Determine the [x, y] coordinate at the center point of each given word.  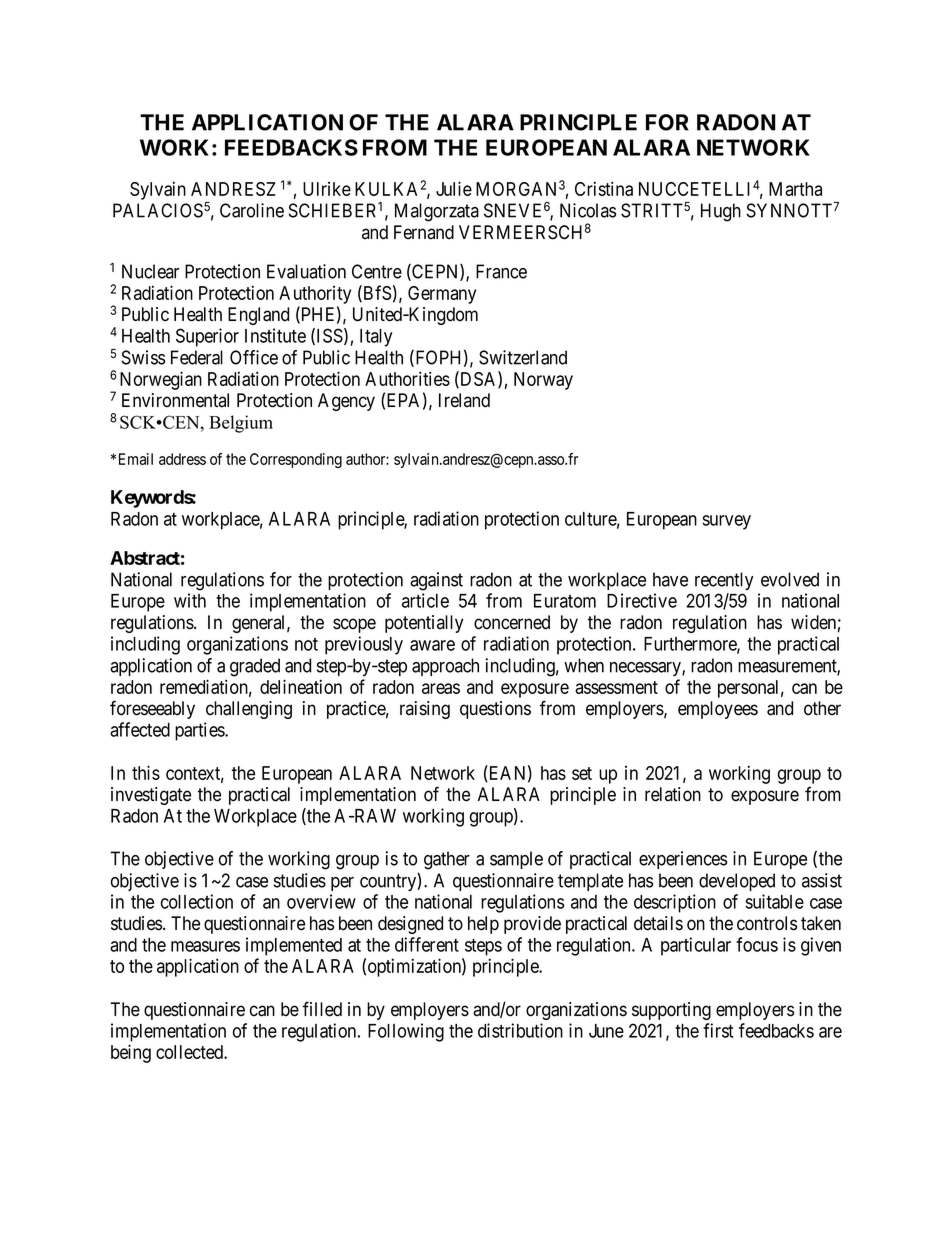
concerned [512, 622]
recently [724, 581]
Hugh [721, 212]
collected [190, 1052]
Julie [454, 188]
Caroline [252, 210]
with [190, 600]
